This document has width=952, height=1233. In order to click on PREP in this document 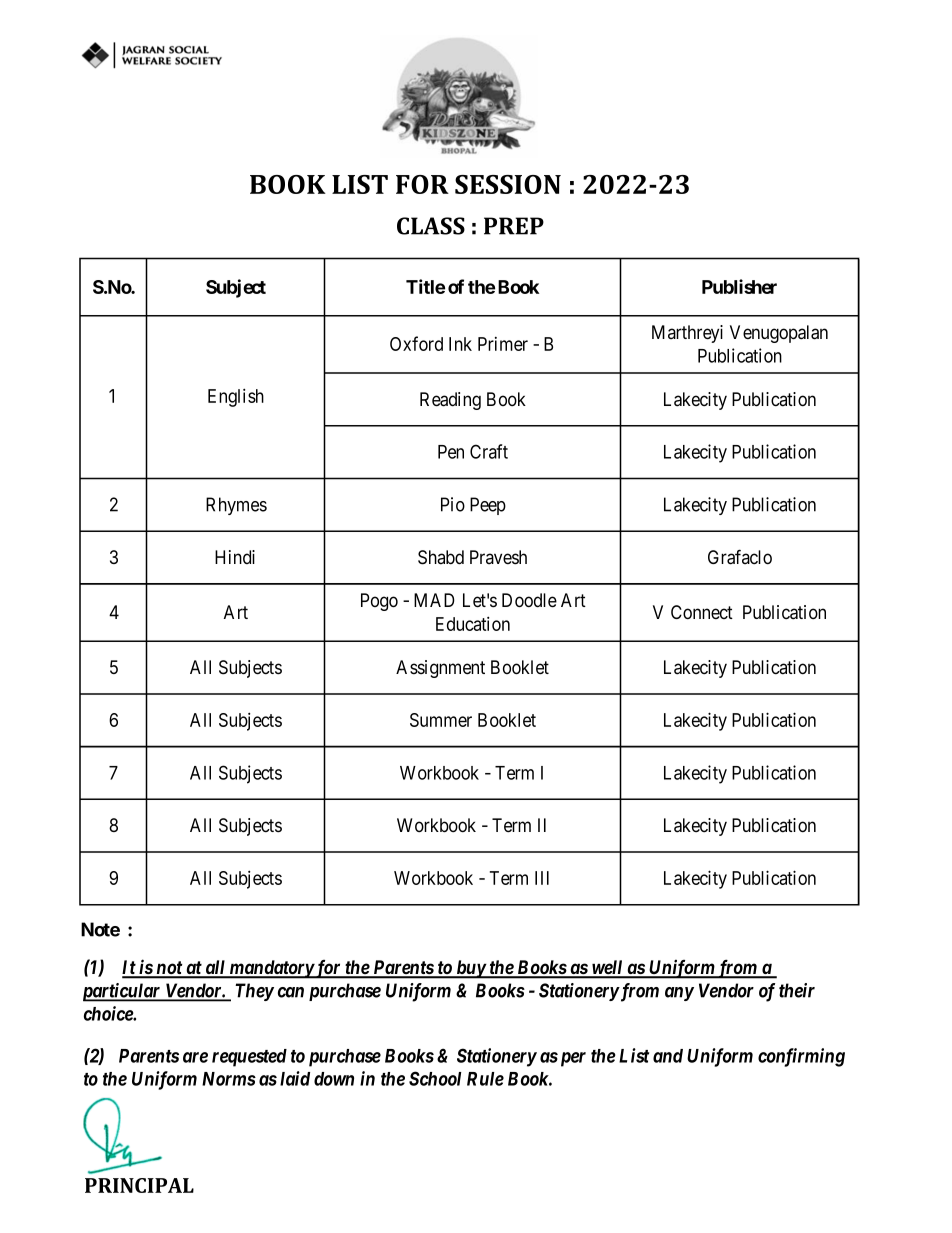, I will do `click(514, 226)`.
